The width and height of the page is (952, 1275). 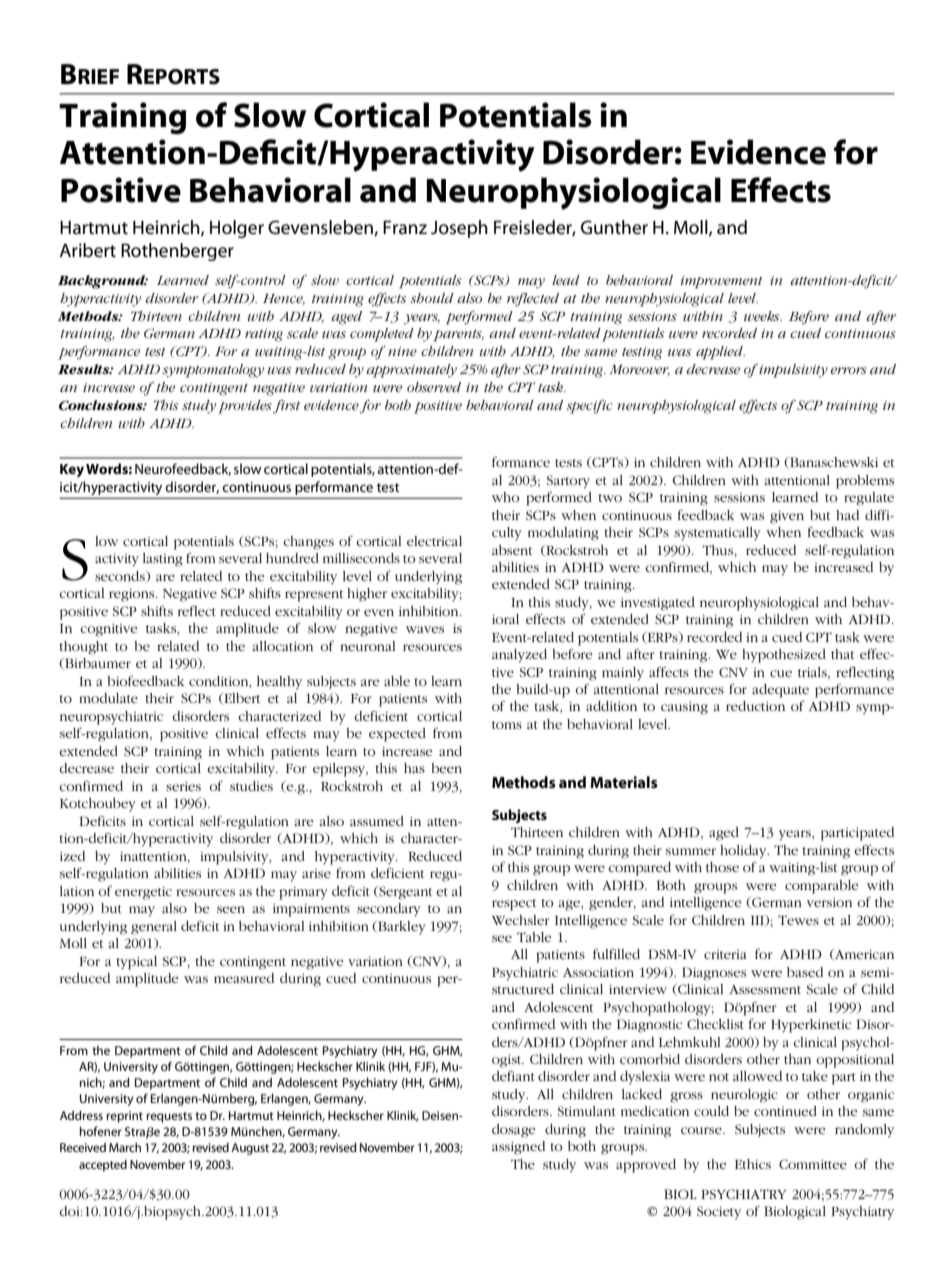 I want to click on Ethics, so click(x=753, y=1164).
